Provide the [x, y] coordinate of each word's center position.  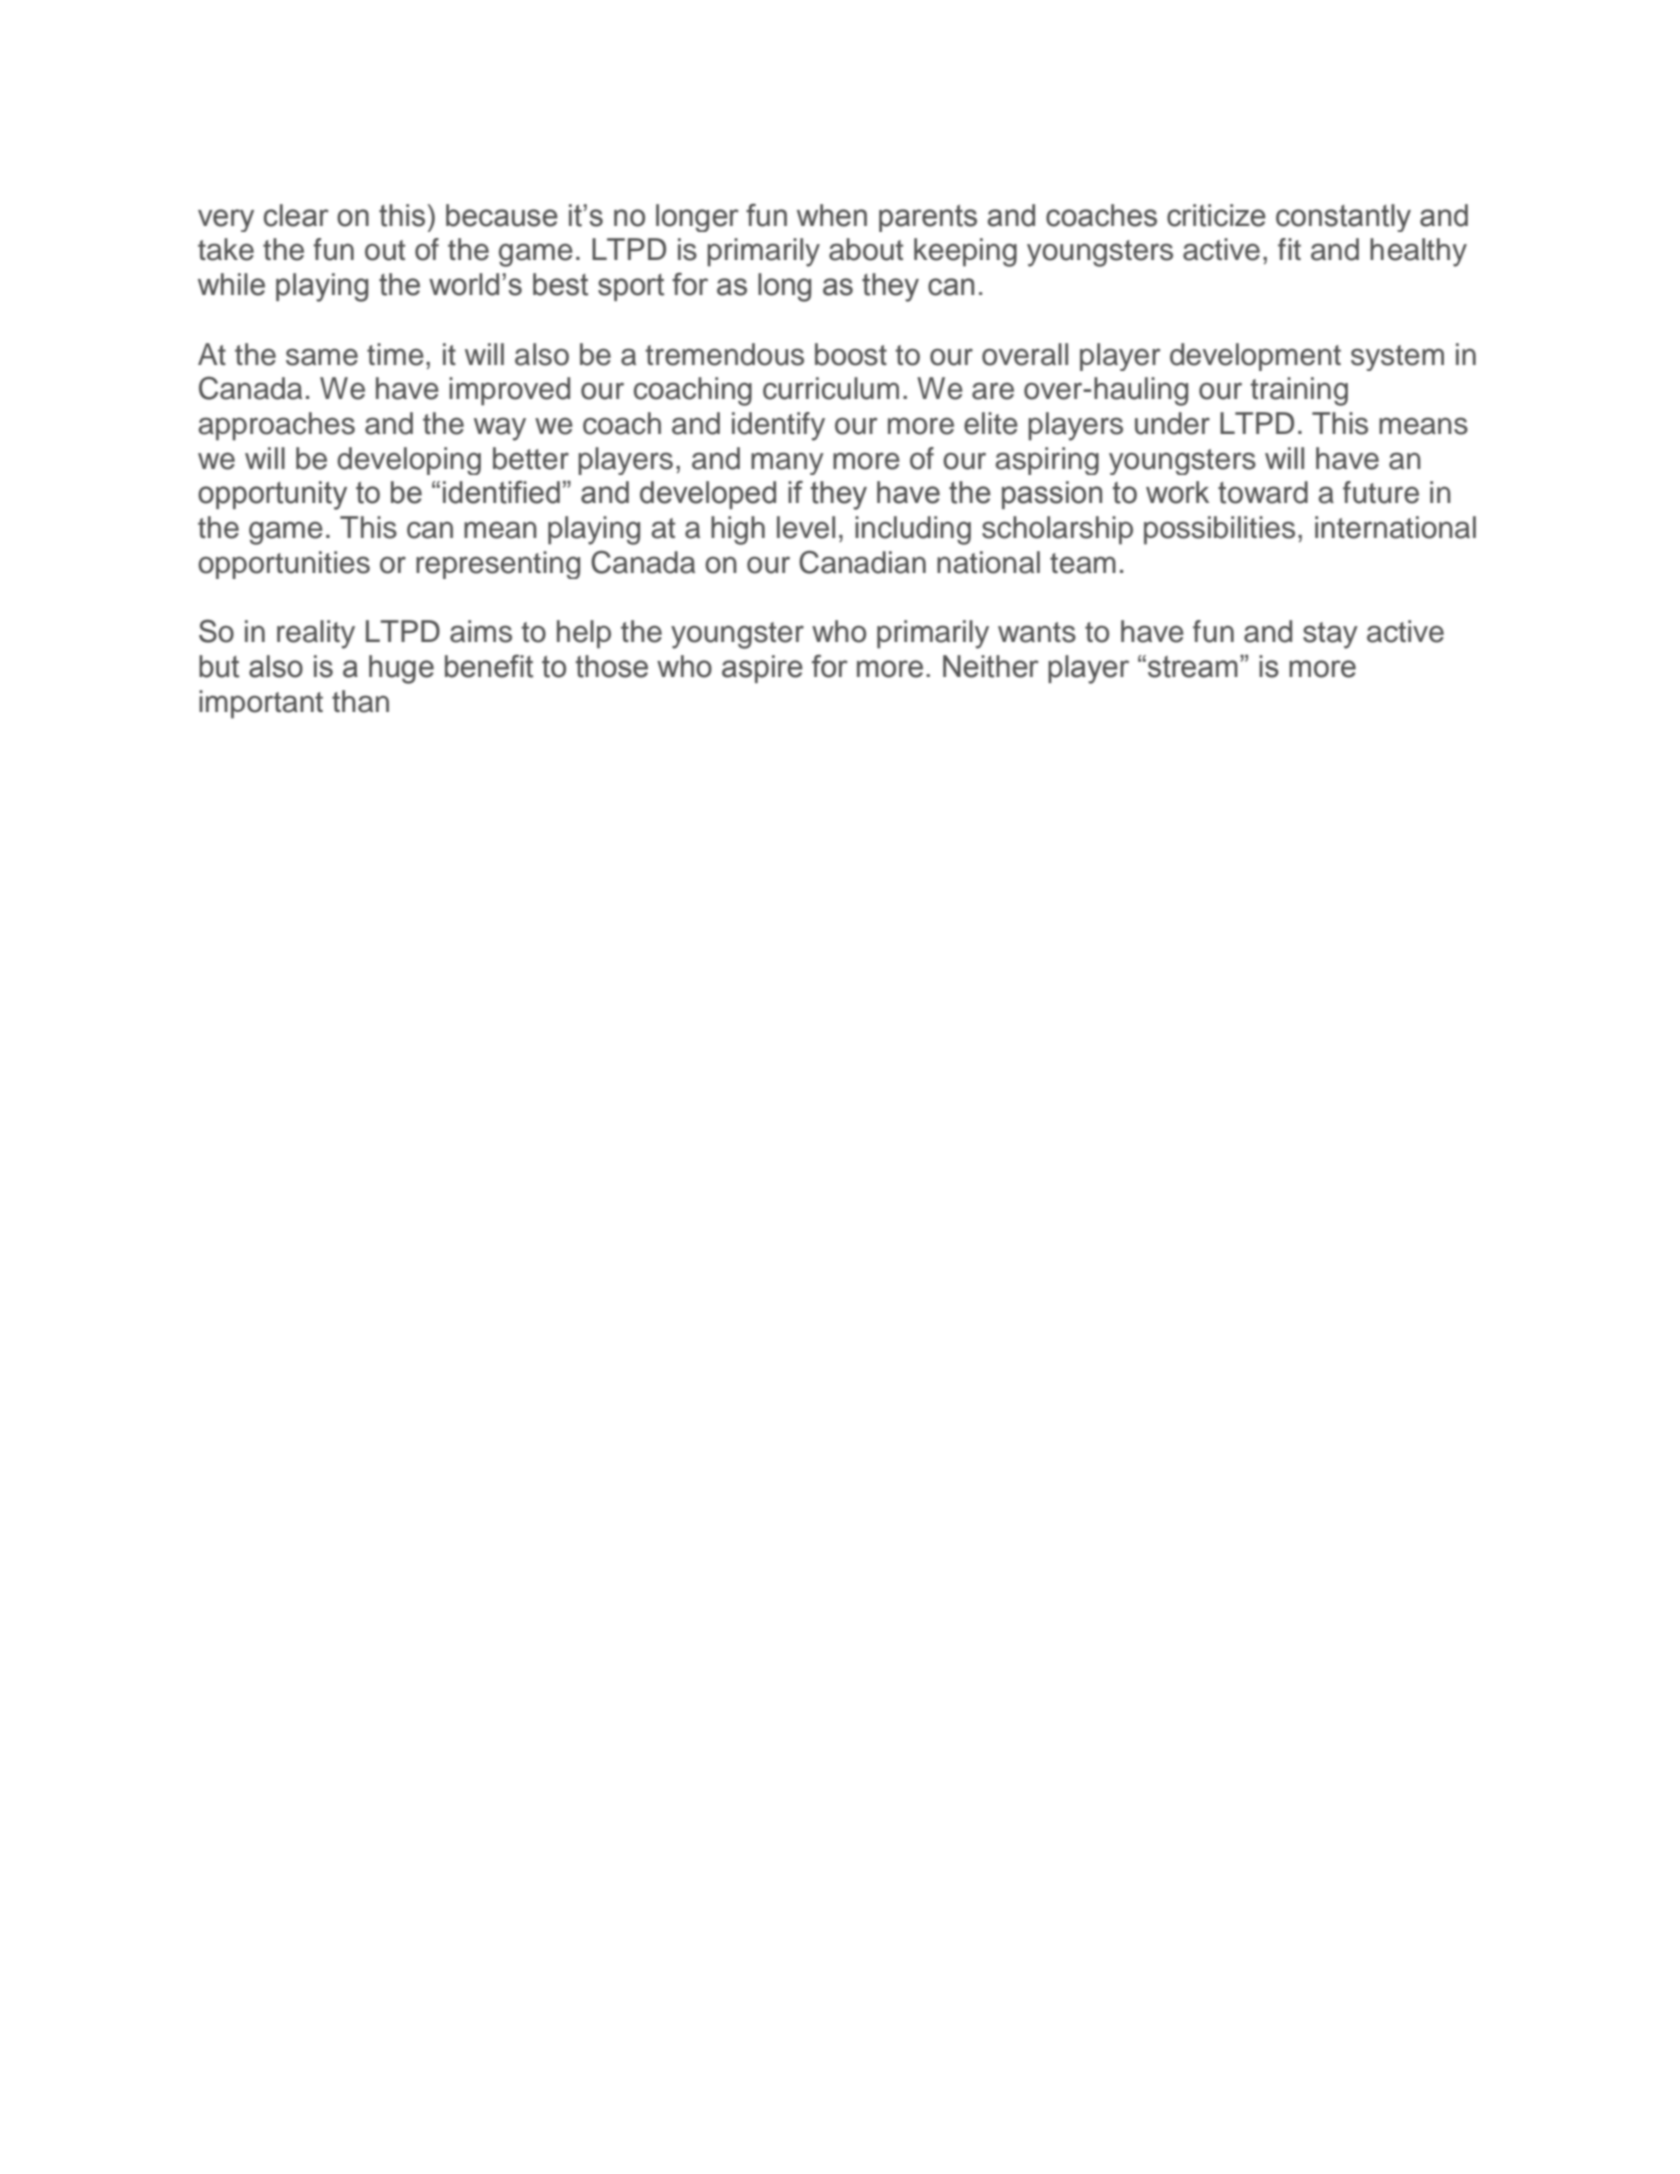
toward [1263, 492]
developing [409, 461]
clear [296, 215]
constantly [1343, 218]
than [360, 701]
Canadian [862, 562]
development [1255, 357]
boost [851, 354]
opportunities [284, 565]
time [395, 354]
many [787, 463]
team [1083, 563]
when [832, 215]
